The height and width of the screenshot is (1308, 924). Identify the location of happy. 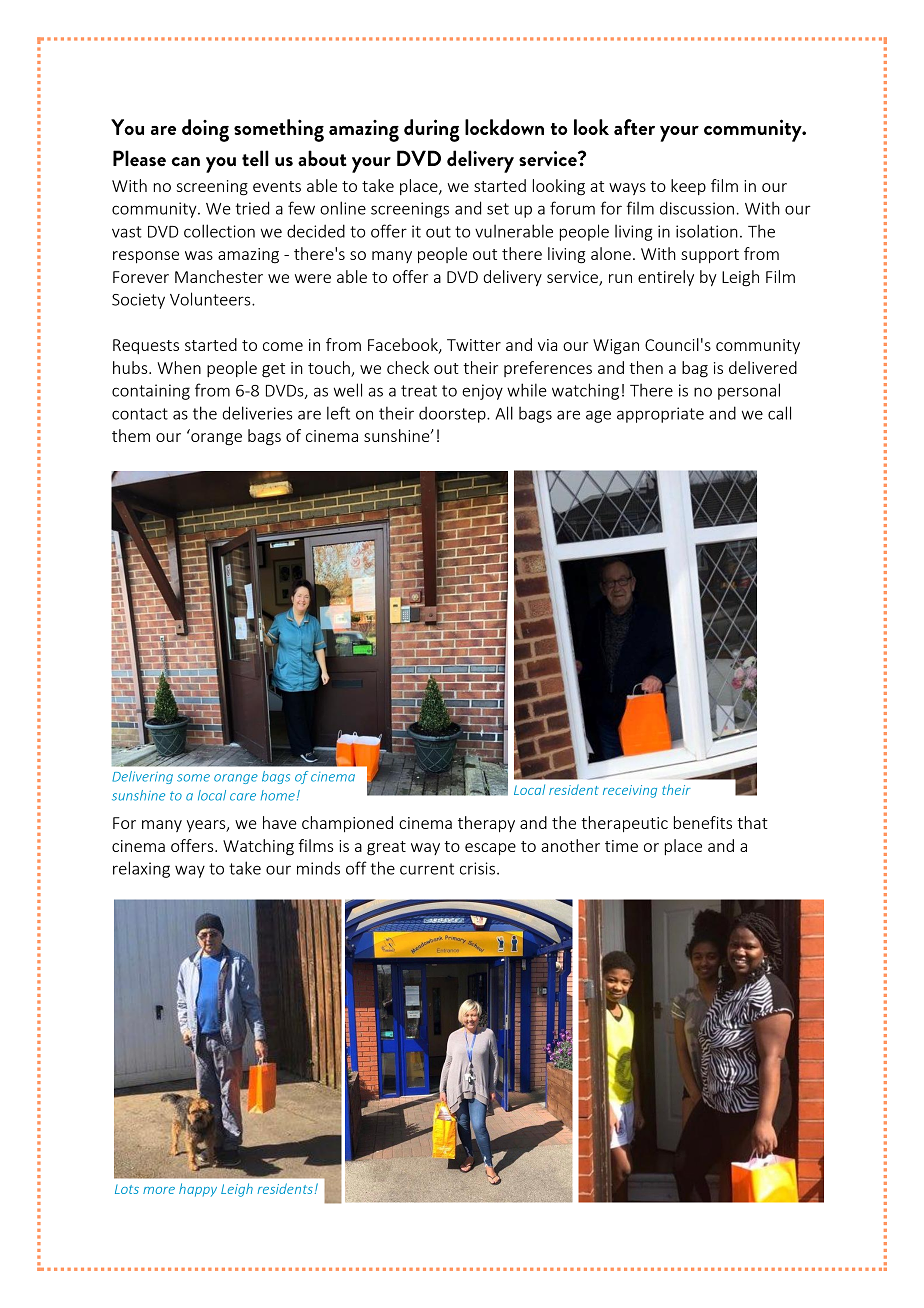
(198, 1190).
